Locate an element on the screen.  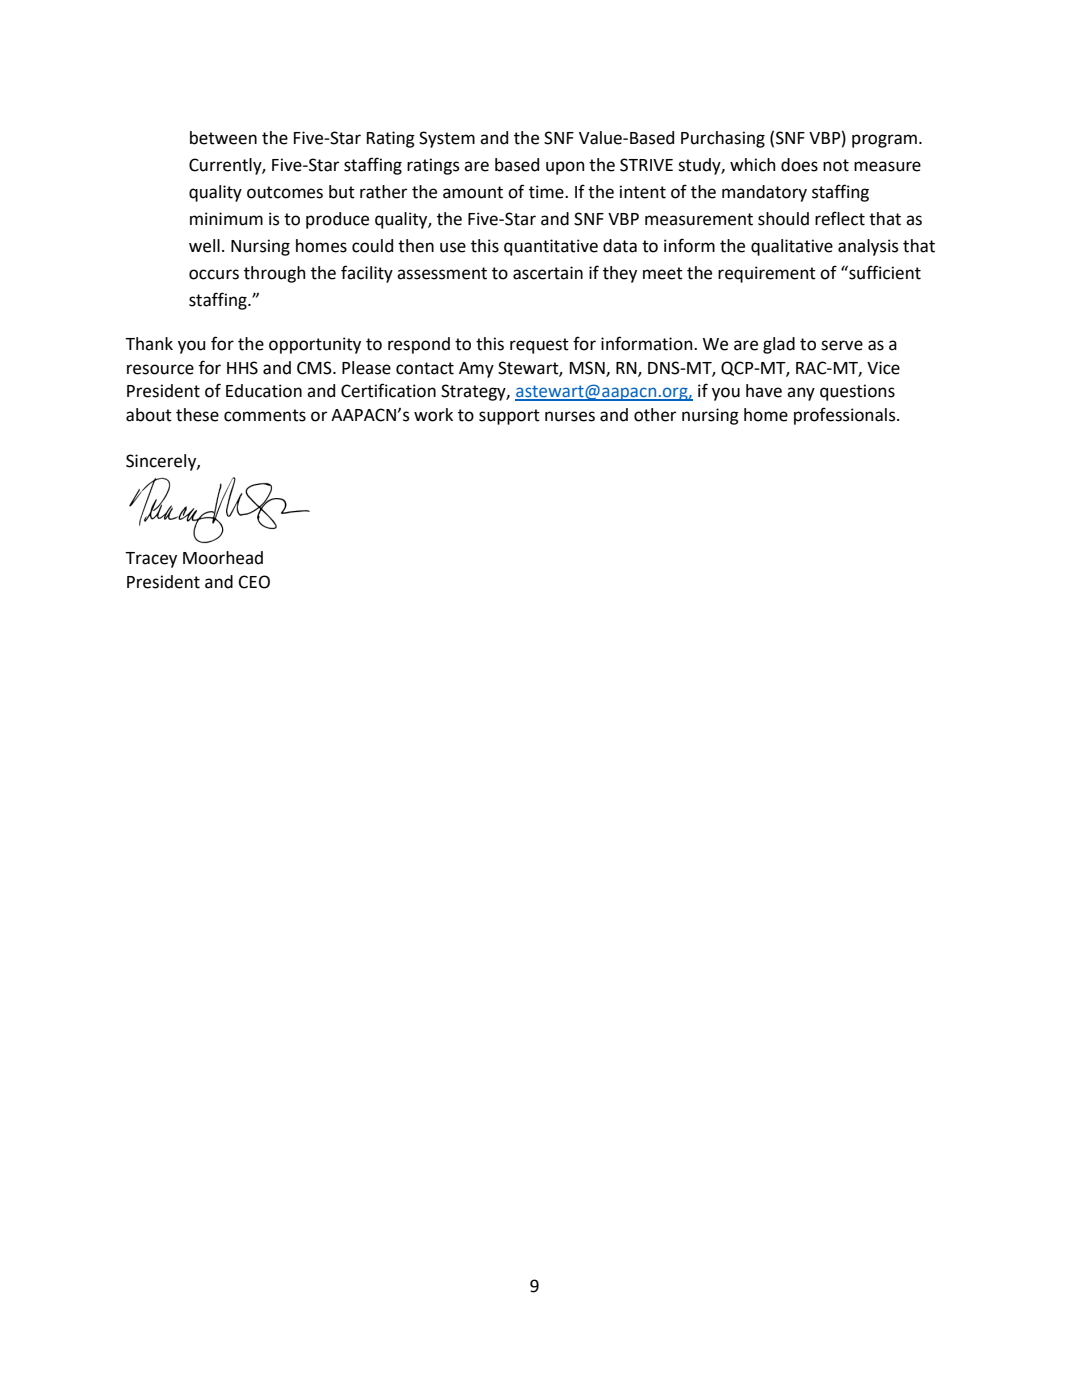
does is located at coordinates (799, 165).
